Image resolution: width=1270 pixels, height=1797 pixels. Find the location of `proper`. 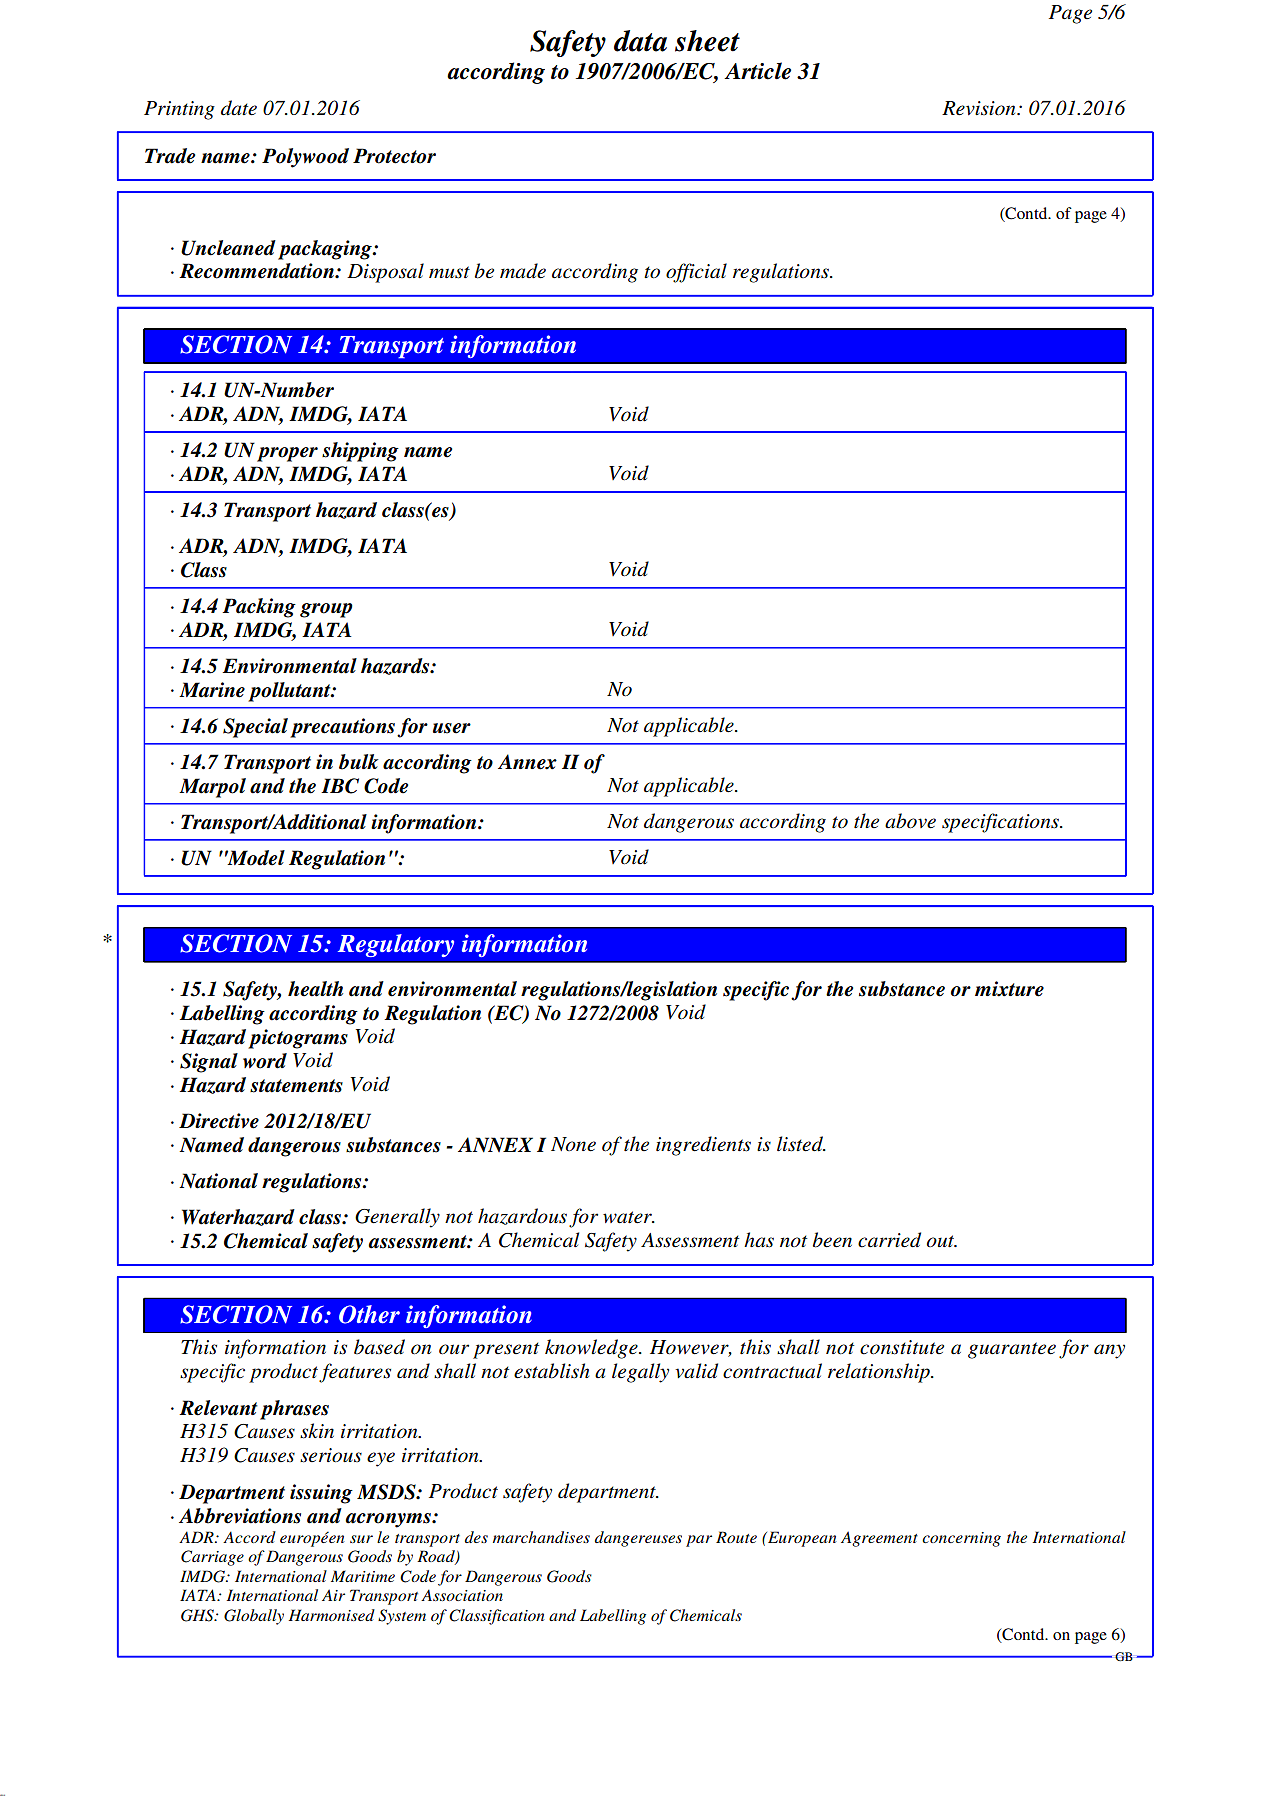

proper is located at coordinates (287, 454).
